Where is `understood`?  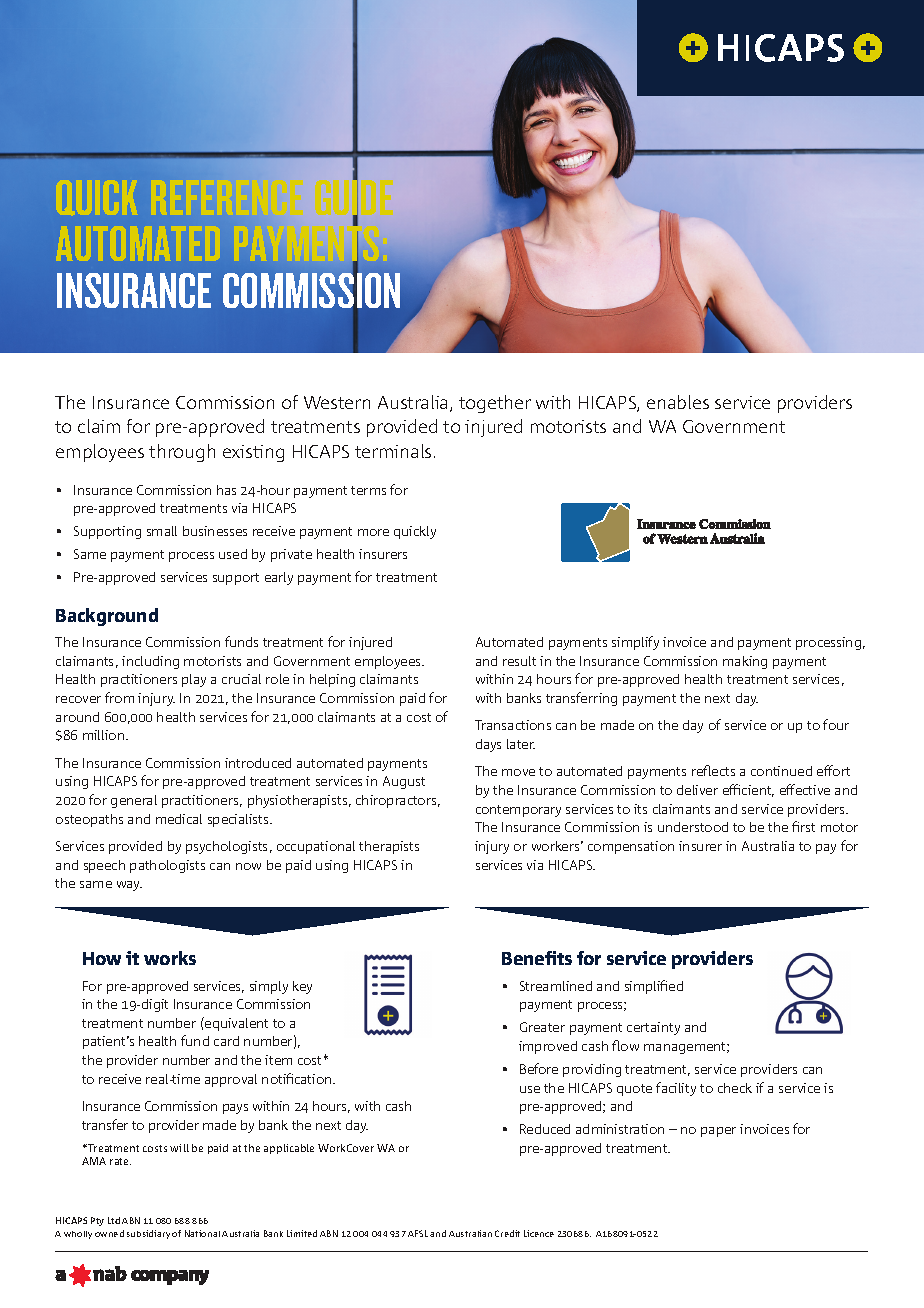
understood is located at coordinates (693, 827).
